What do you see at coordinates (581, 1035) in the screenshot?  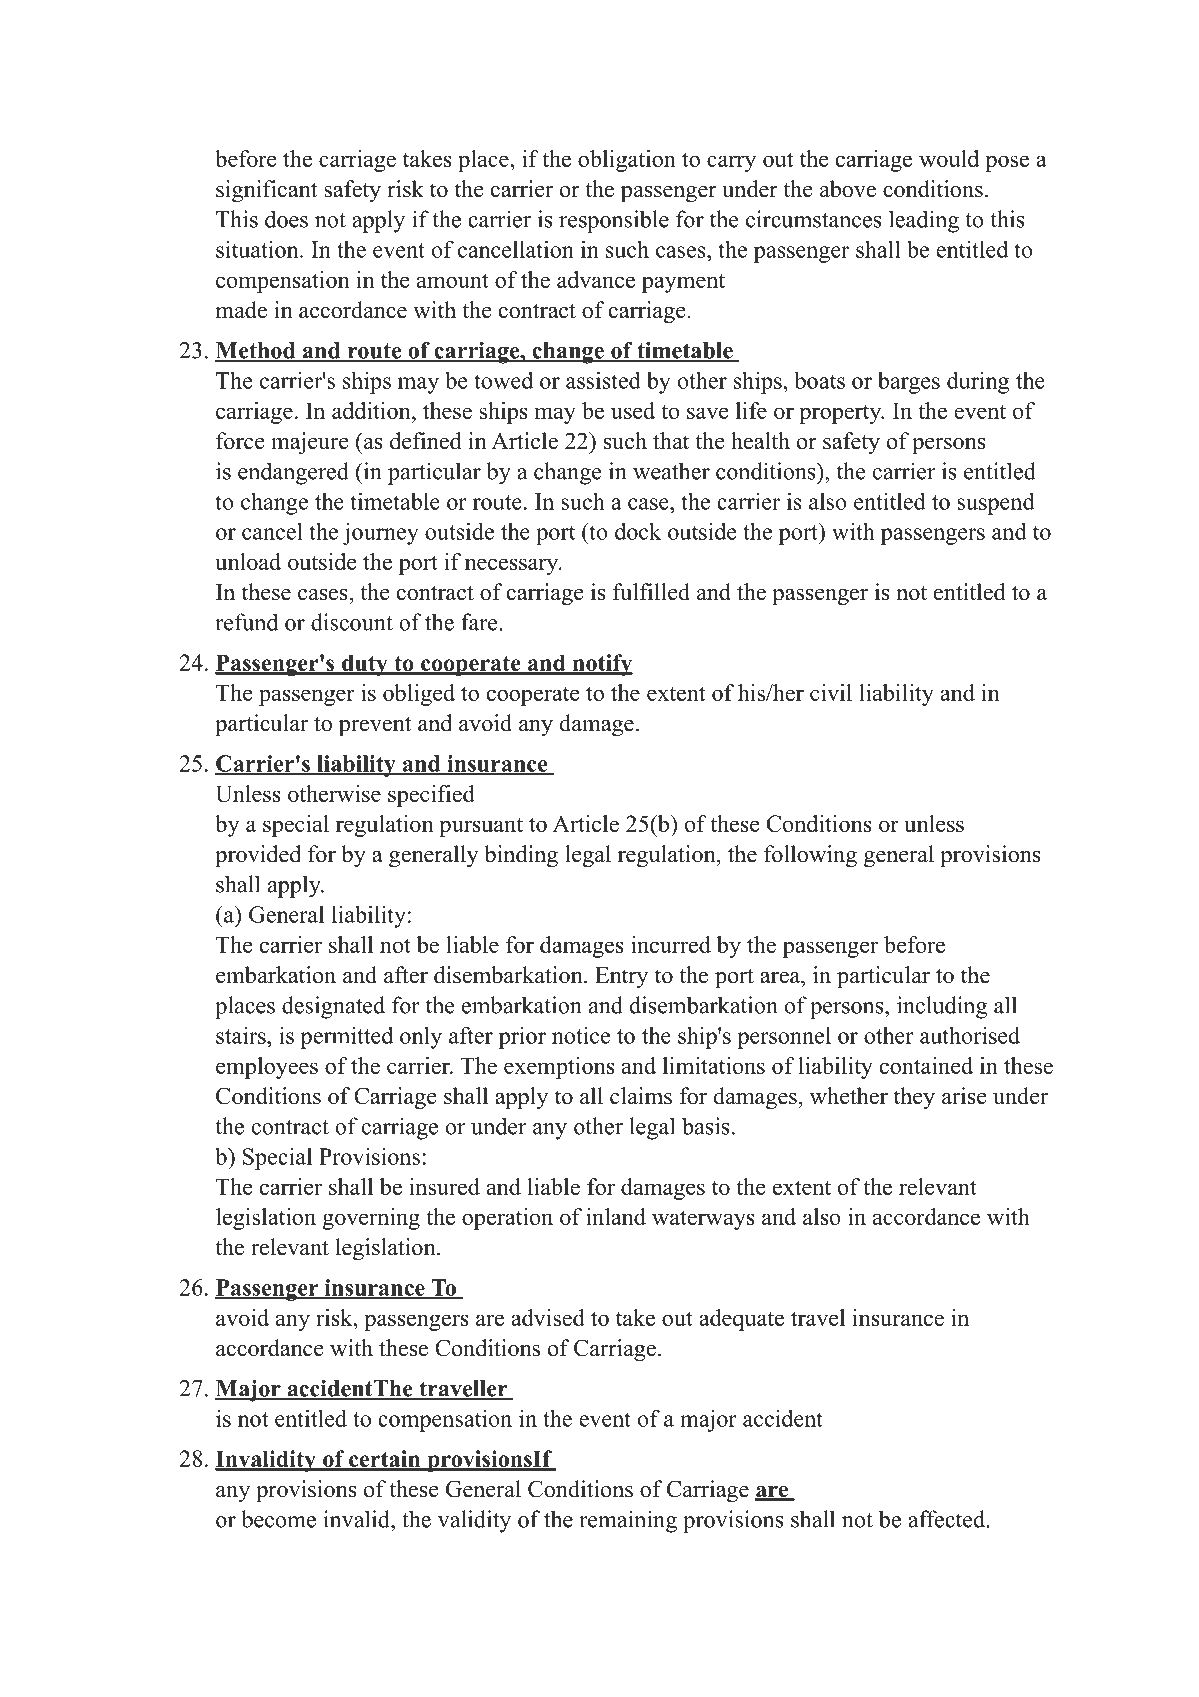 I see `notice` at bounding box center [581, 1035].
